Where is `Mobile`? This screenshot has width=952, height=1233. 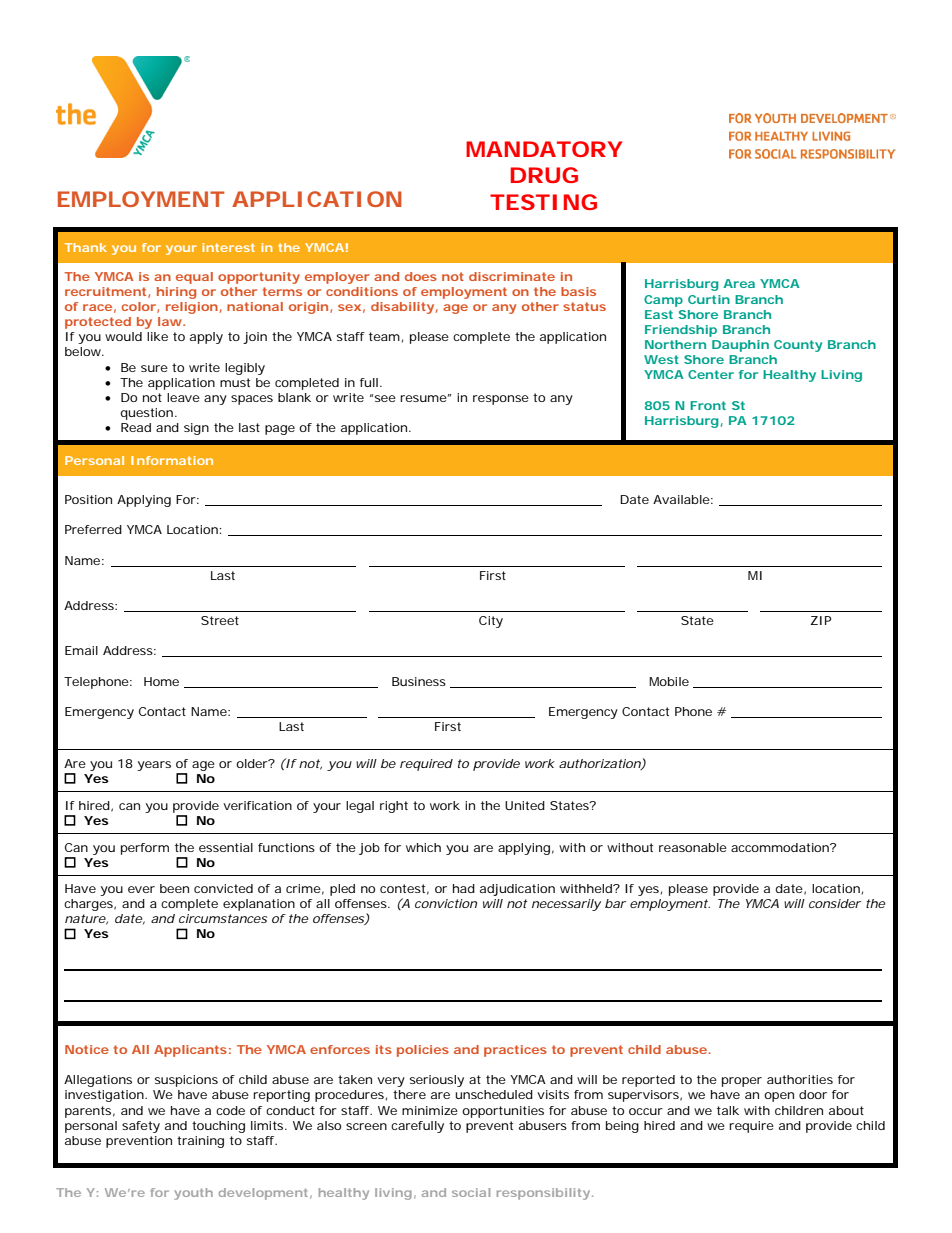 Mobile is located at coordinates (669, 681).
